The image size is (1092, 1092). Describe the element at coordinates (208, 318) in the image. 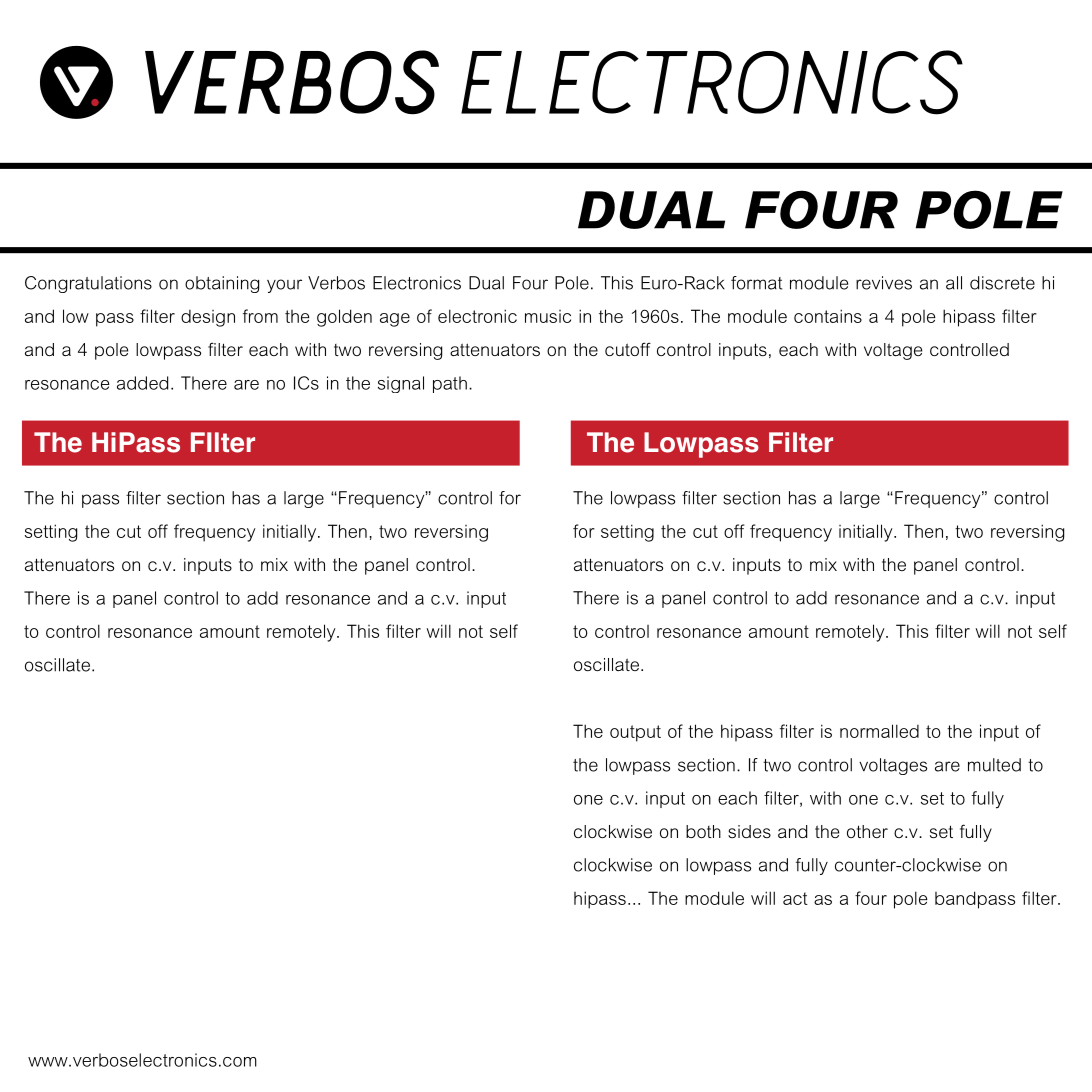

I see `design` at that location.
